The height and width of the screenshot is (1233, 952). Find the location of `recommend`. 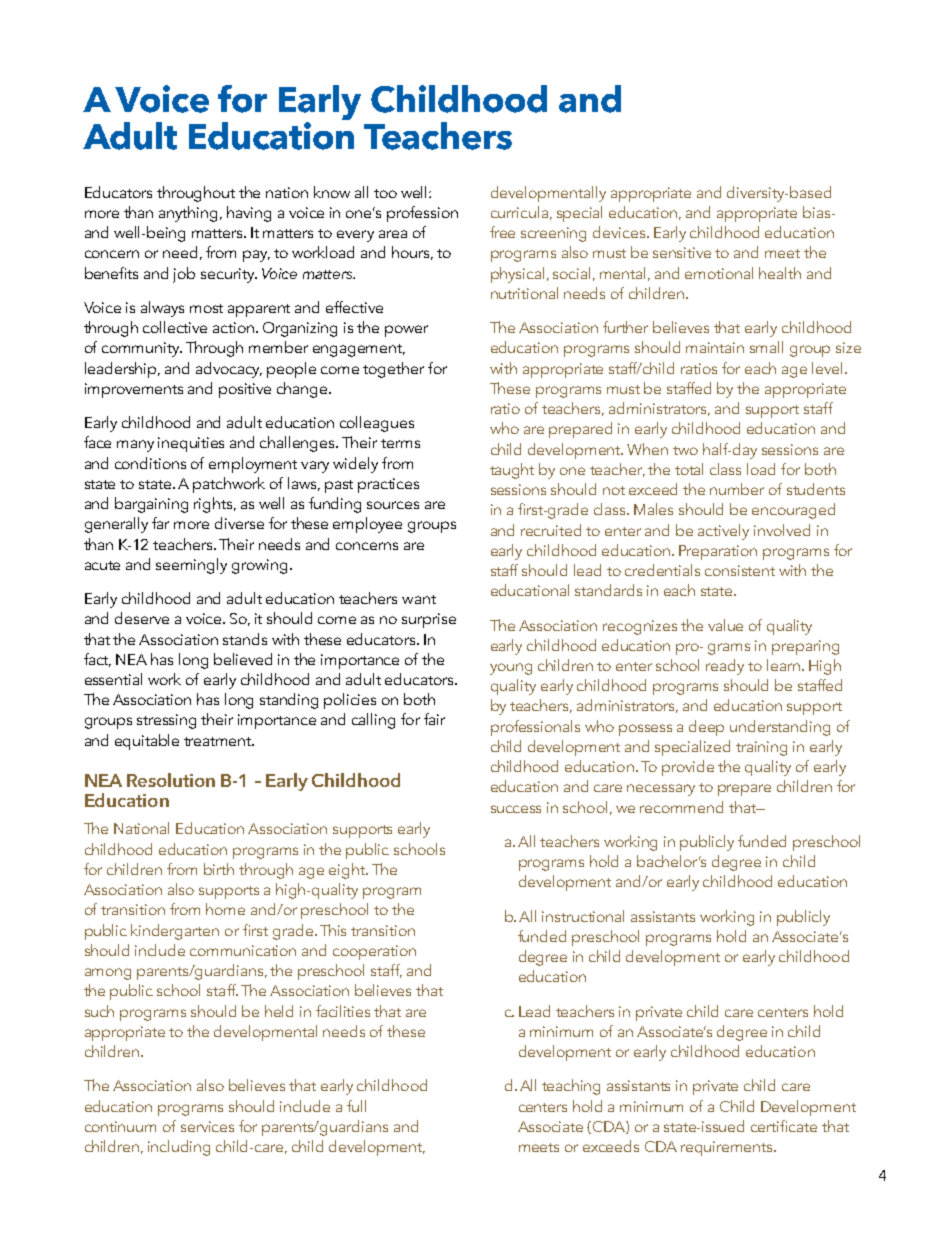

recommend is located at coordinates (681, 807).
